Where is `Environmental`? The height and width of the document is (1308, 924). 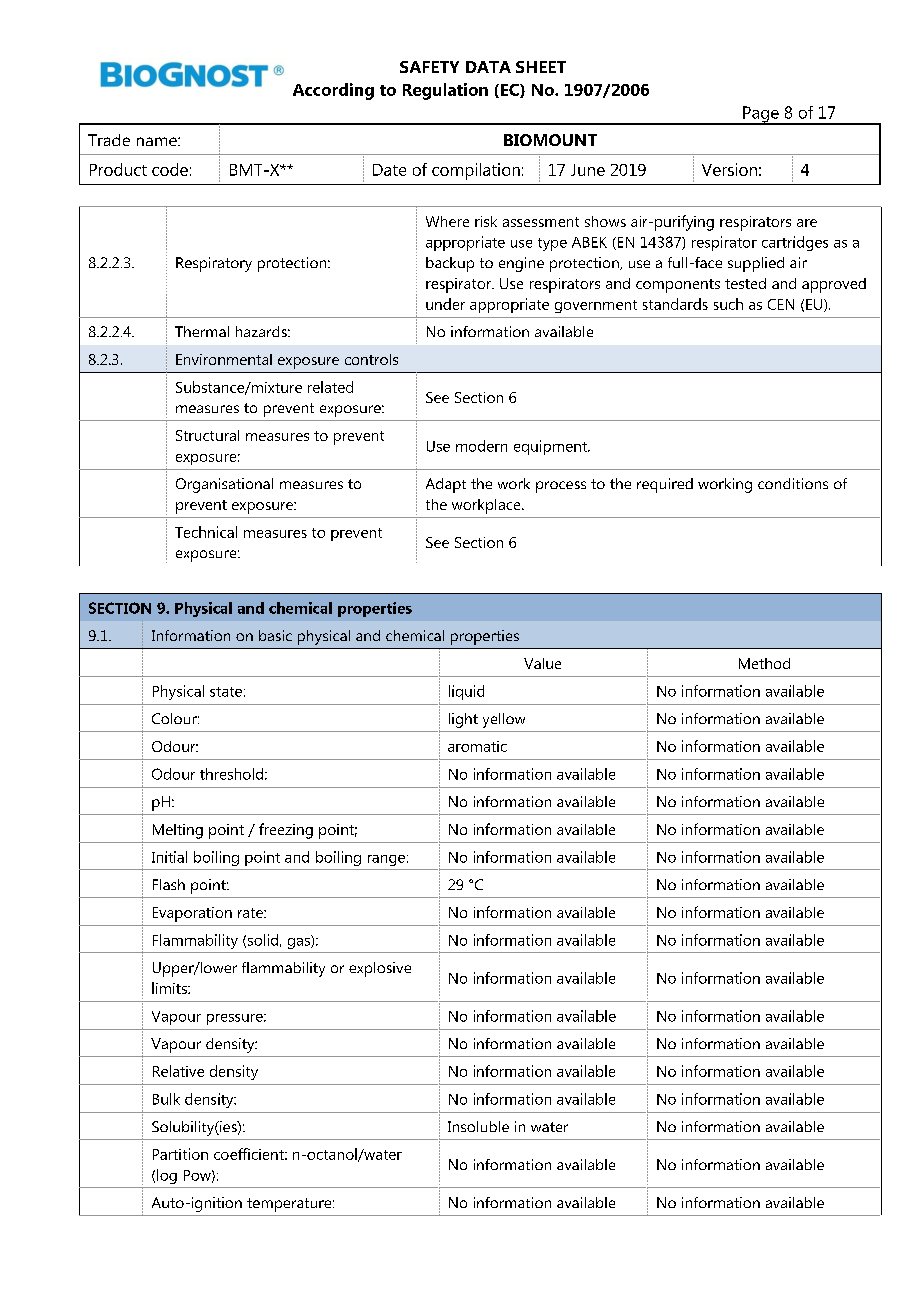 Environmental is located at coordinates (224, 359).
